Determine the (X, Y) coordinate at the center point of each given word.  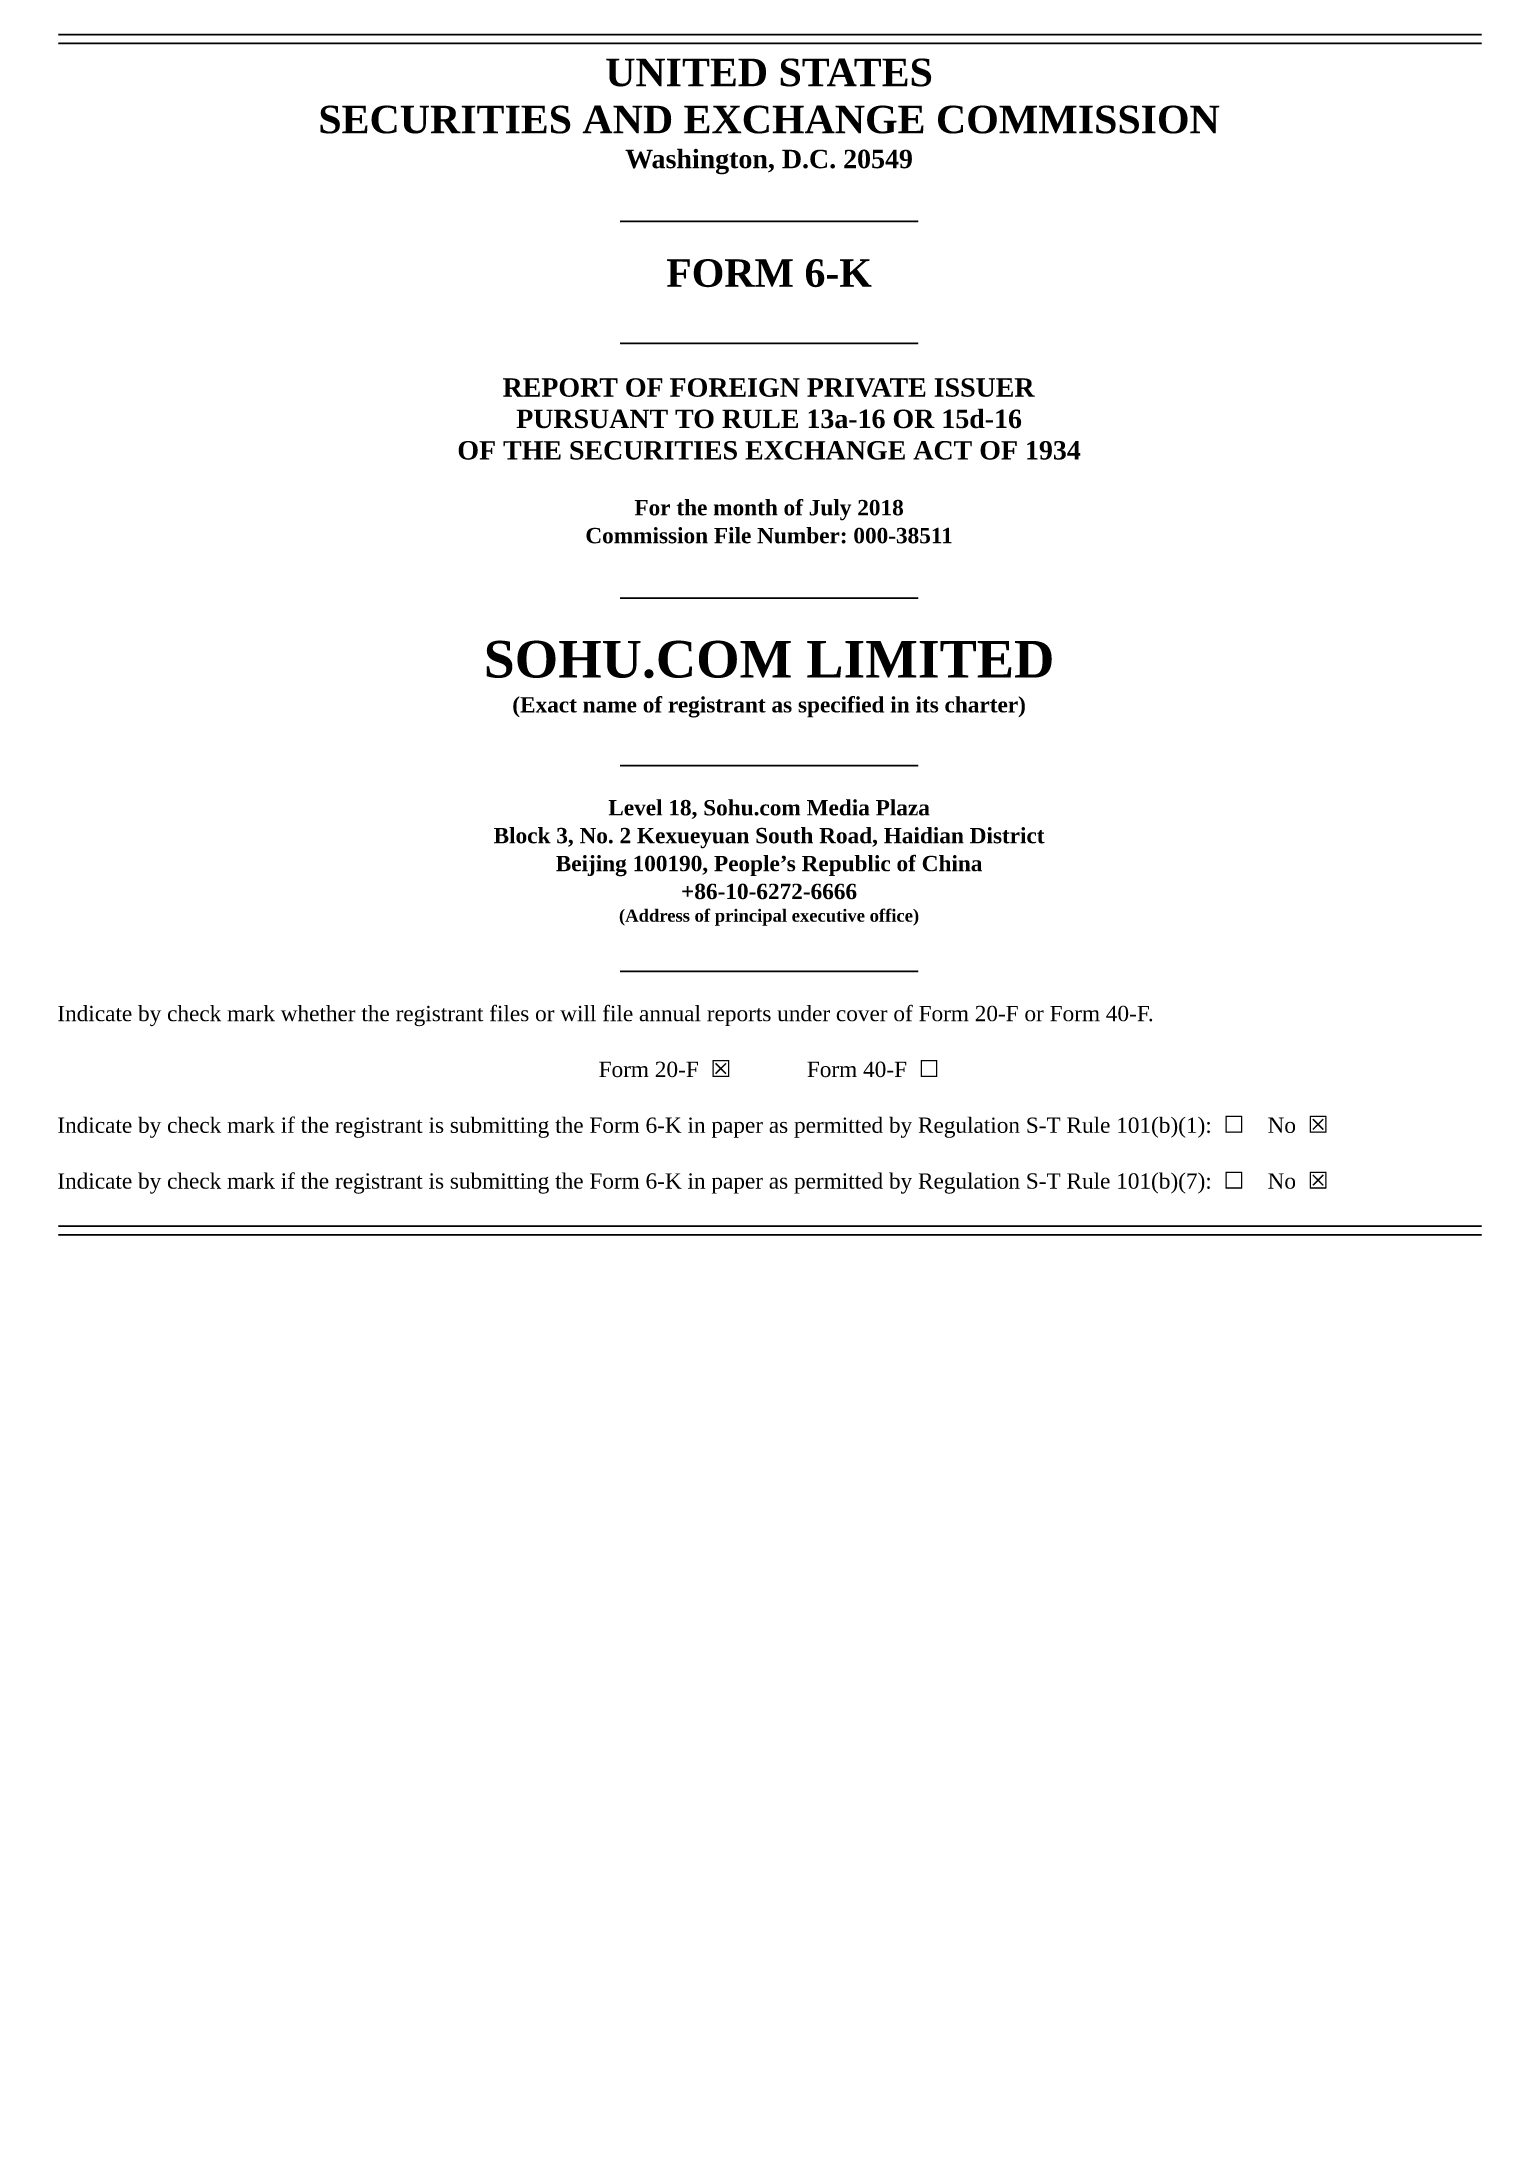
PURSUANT (592, 419)
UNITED (686, 72)
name (610, 707)
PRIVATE (866, 387)
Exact (547, 704)
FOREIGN (735, 387)
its (927, 704)
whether (318, 1013)
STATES (855, 72)
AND (626, 119)
